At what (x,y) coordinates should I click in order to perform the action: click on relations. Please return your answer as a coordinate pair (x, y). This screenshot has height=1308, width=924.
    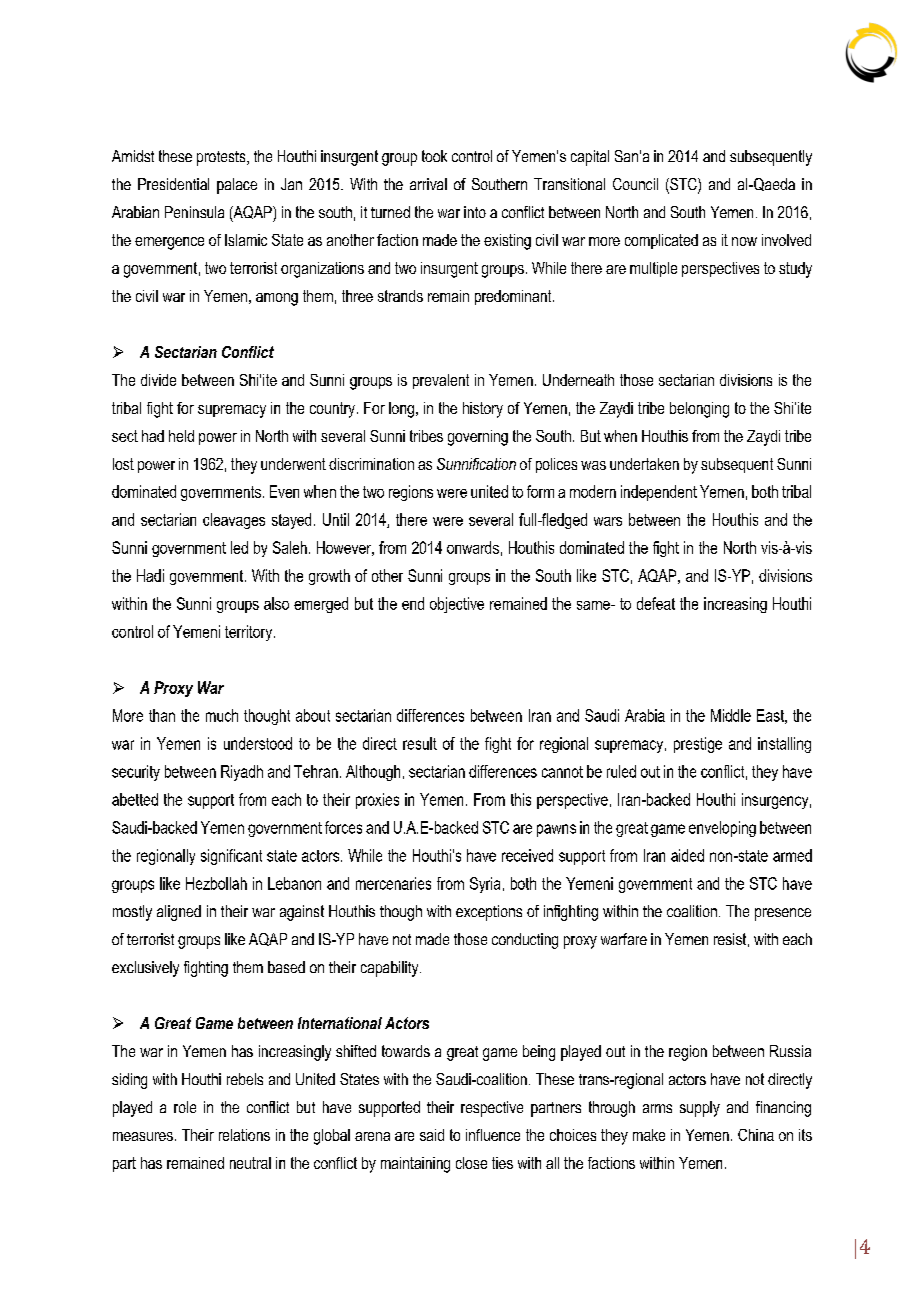
    Looking at the image, I should click on (244, 1135).
